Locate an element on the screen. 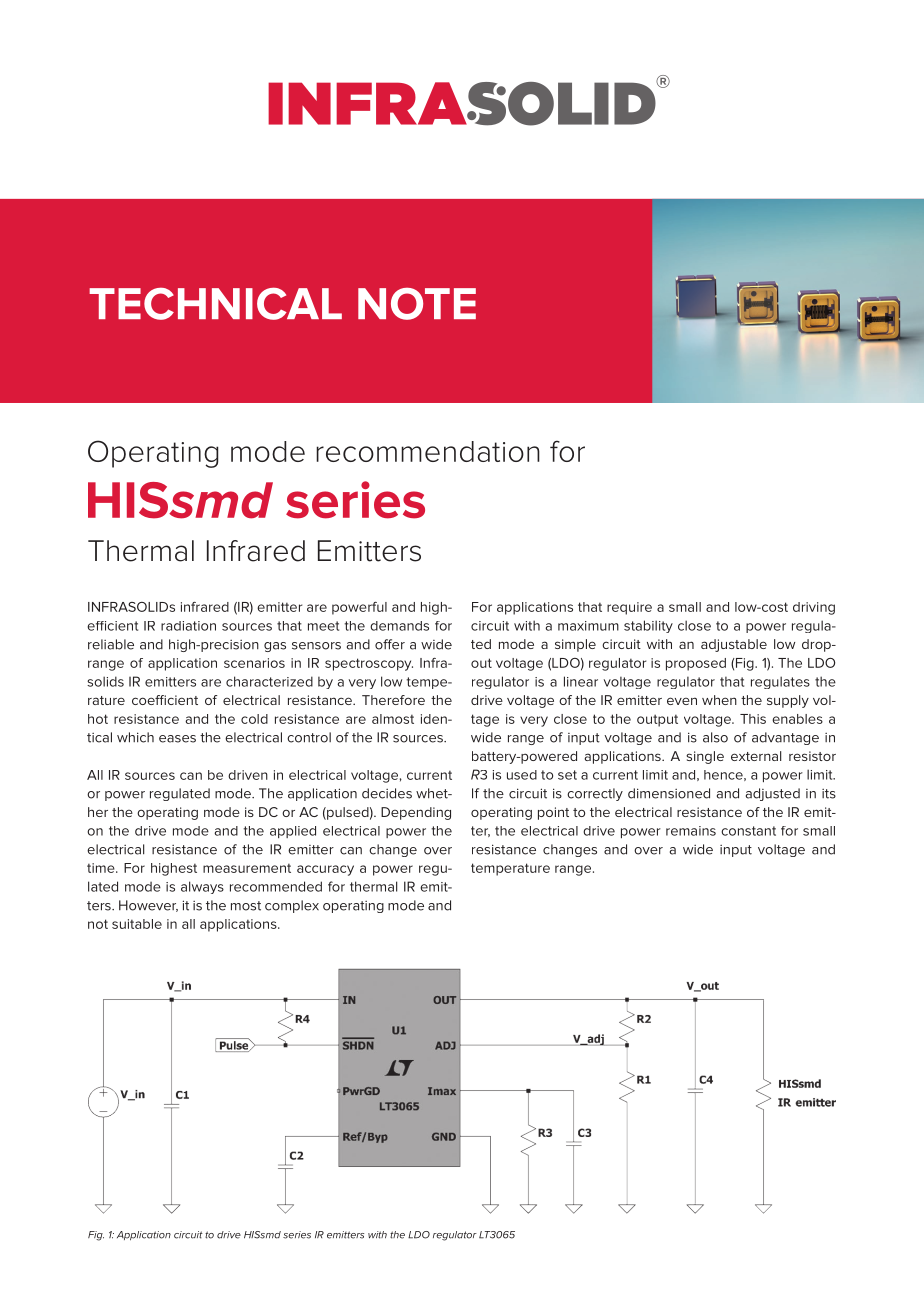  recommendation is located at coordinates (428, 451).
